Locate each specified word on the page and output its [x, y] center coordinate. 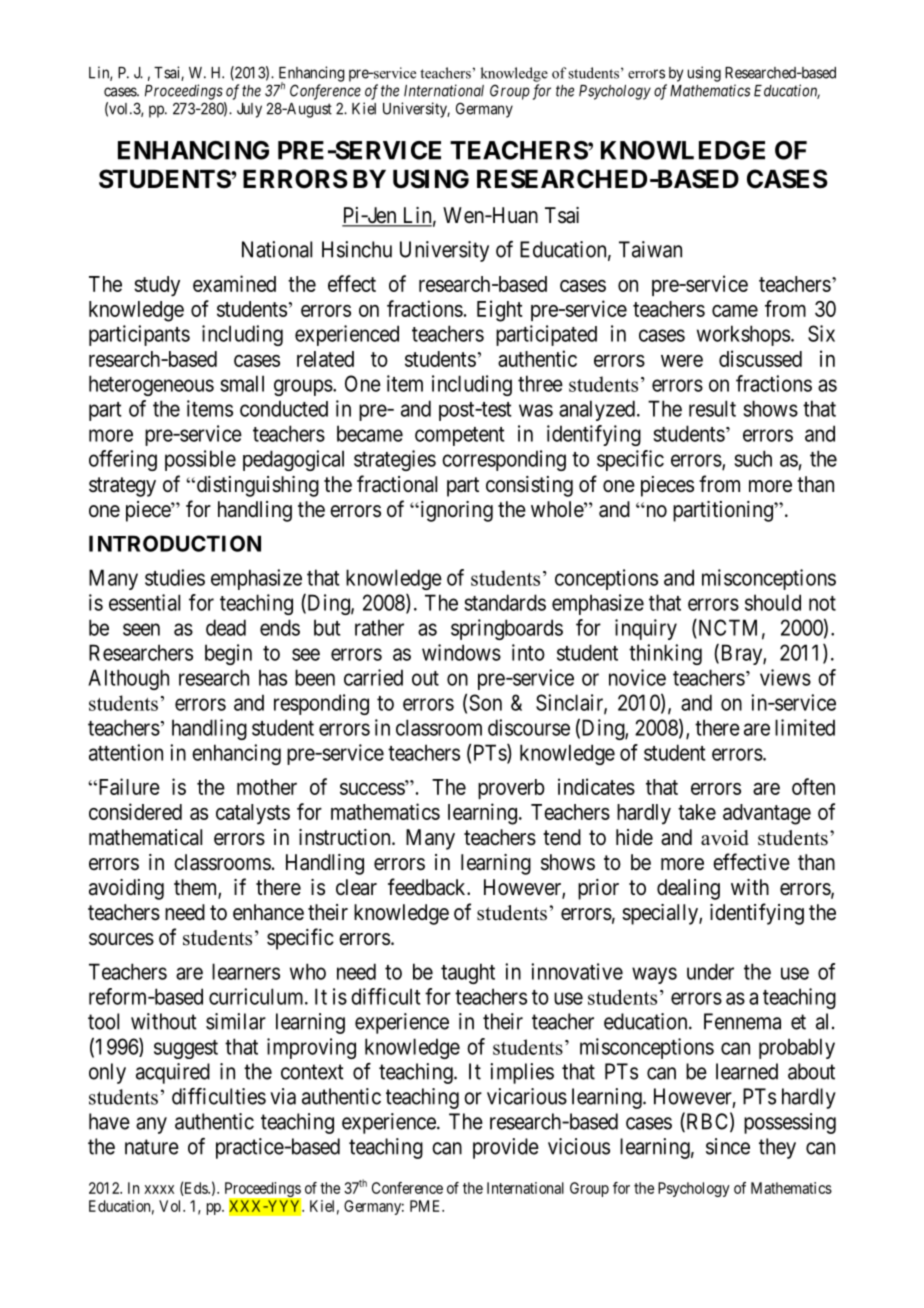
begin [228, 654]
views [785, 677]
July [249, 110]
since [728, 1146]
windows [461, 652]
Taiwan [650, 249]
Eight [500, 311]
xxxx [159, 1189]
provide [506, 1148]
